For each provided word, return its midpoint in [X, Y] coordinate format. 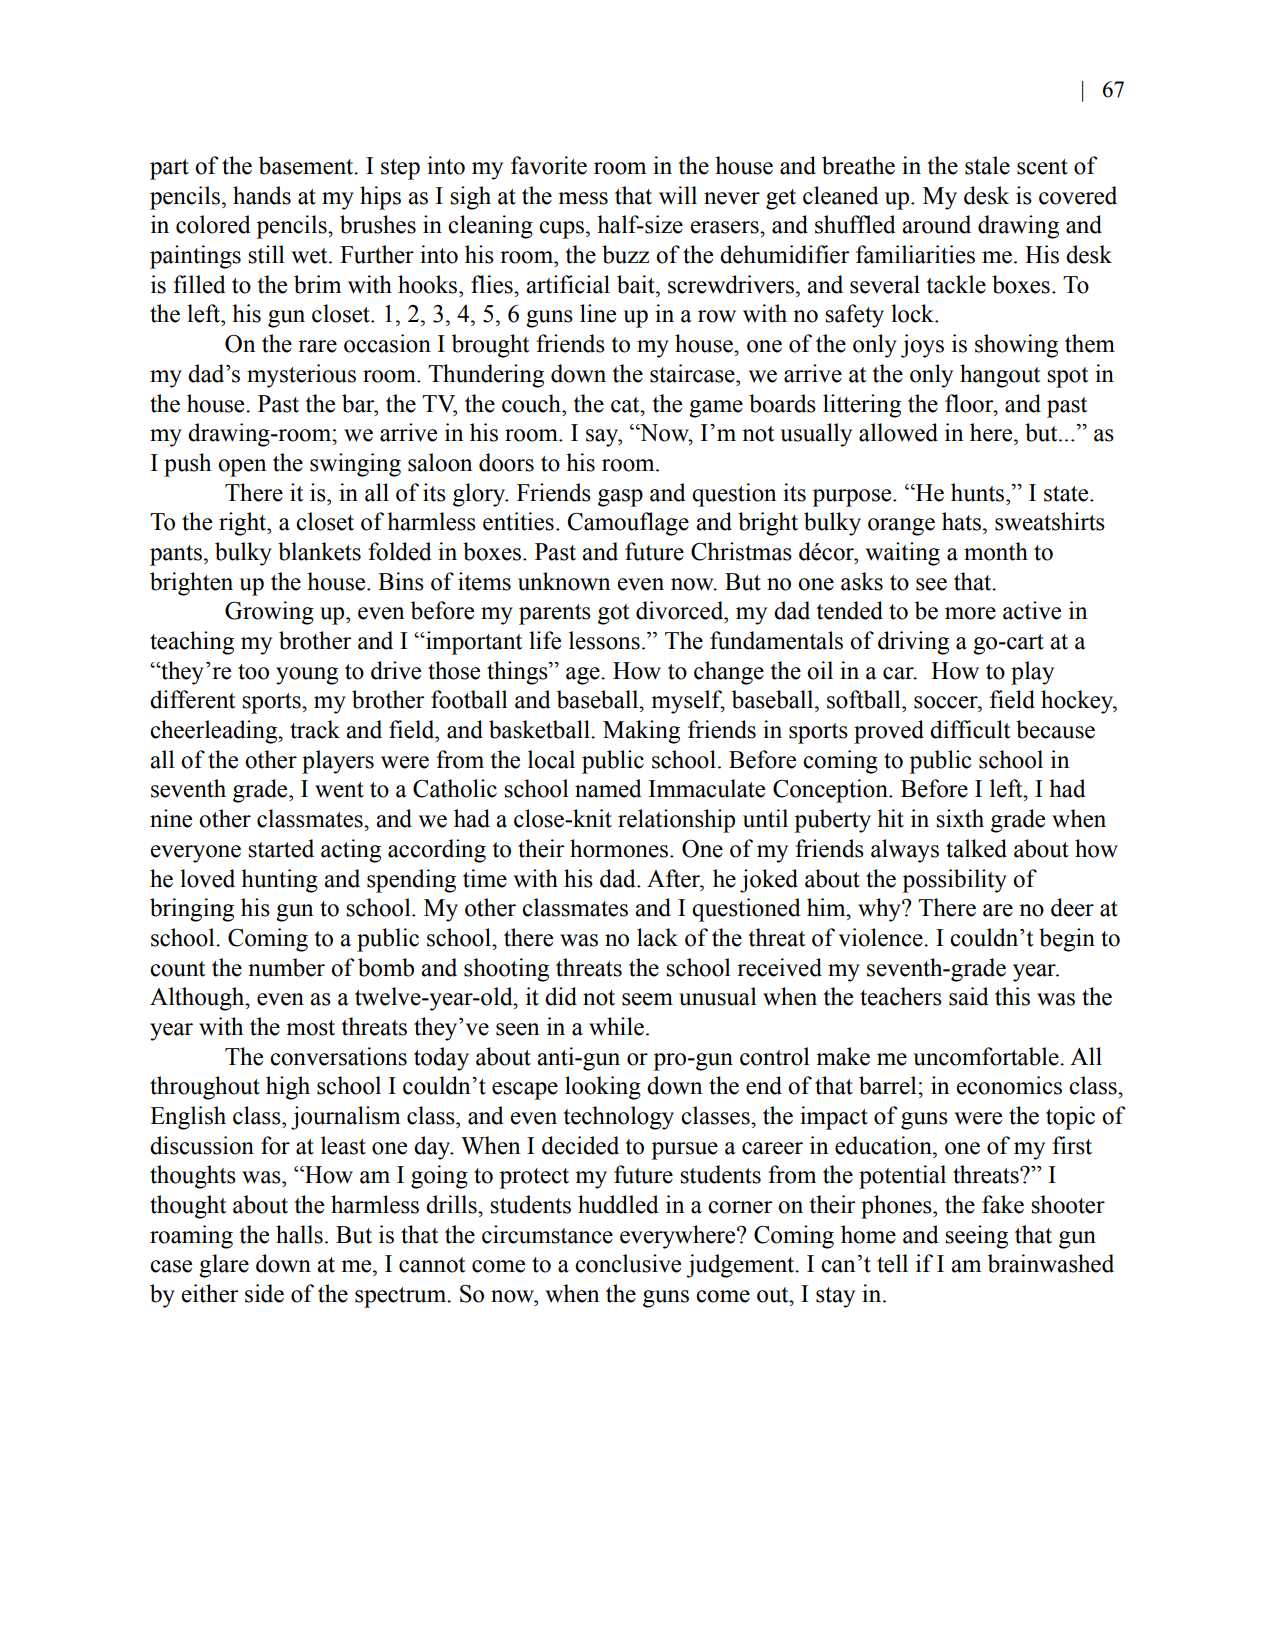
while [616, 1026]
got [614, 614]
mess [583, 198]
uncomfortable [987, 1056]
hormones [619, 848]
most [310, 1028]
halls [299, 1234]
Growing [269, 613]
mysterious [301, 376]
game [716, 409]
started [281, 848]
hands [262, 195]
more [970, 613]
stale [987, 165]
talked [976, 848]
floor [970, 403]
